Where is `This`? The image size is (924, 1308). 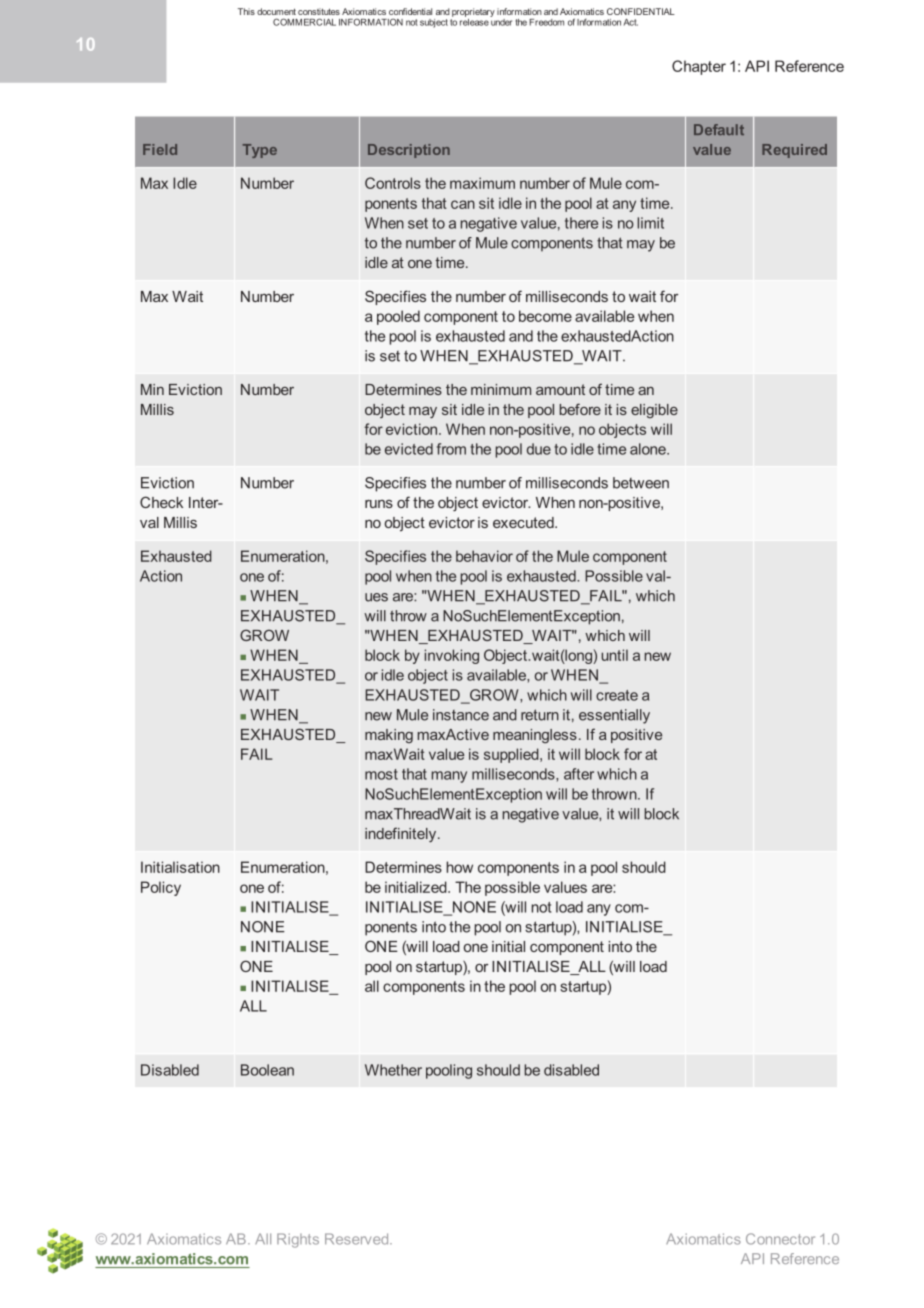
This is located at coordinates (246, 11).
